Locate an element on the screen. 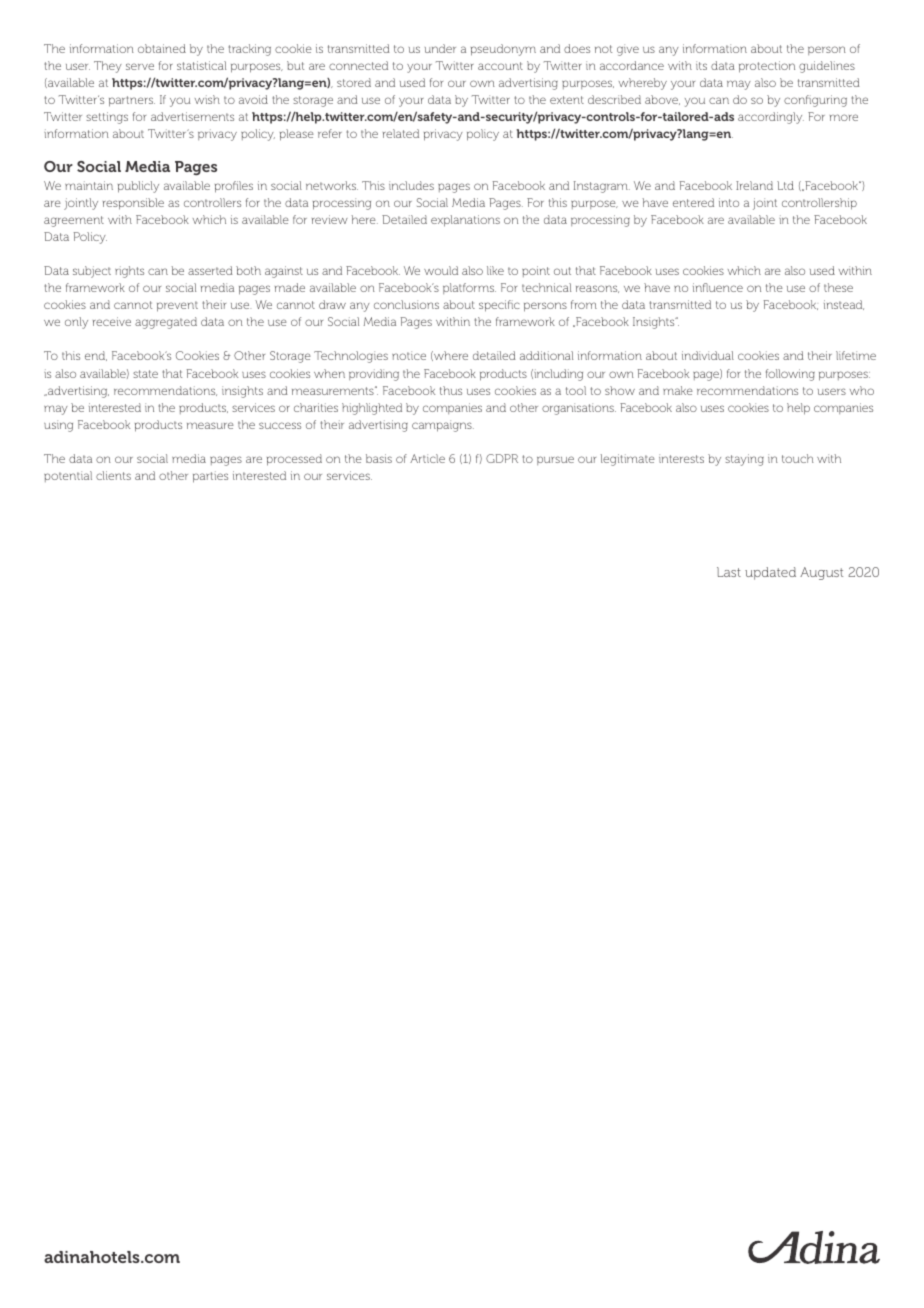 The height and width of the screenshot is (1308, 924). Ireland is located at coordinates (754, 185).
